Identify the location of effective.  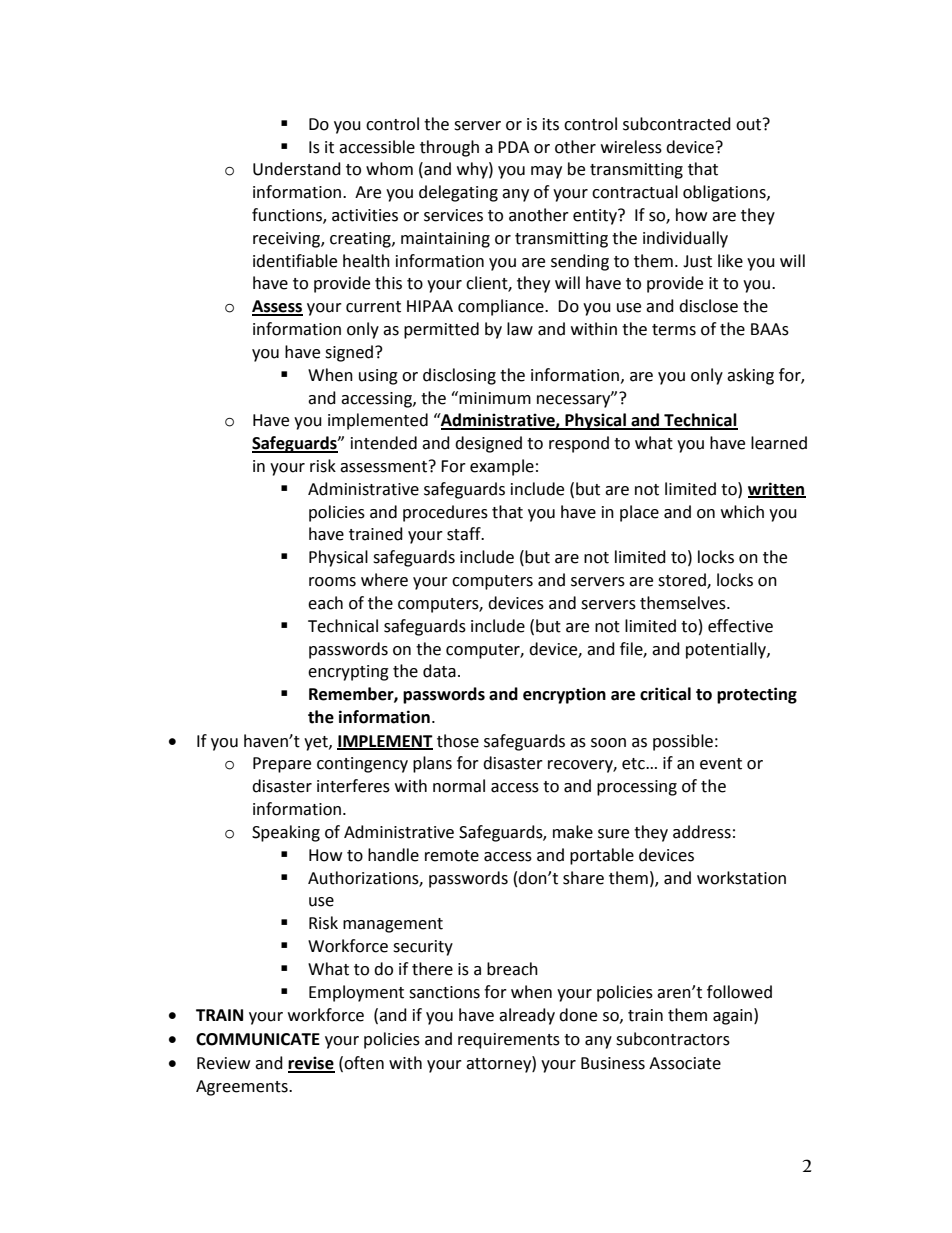
(740, 626).
